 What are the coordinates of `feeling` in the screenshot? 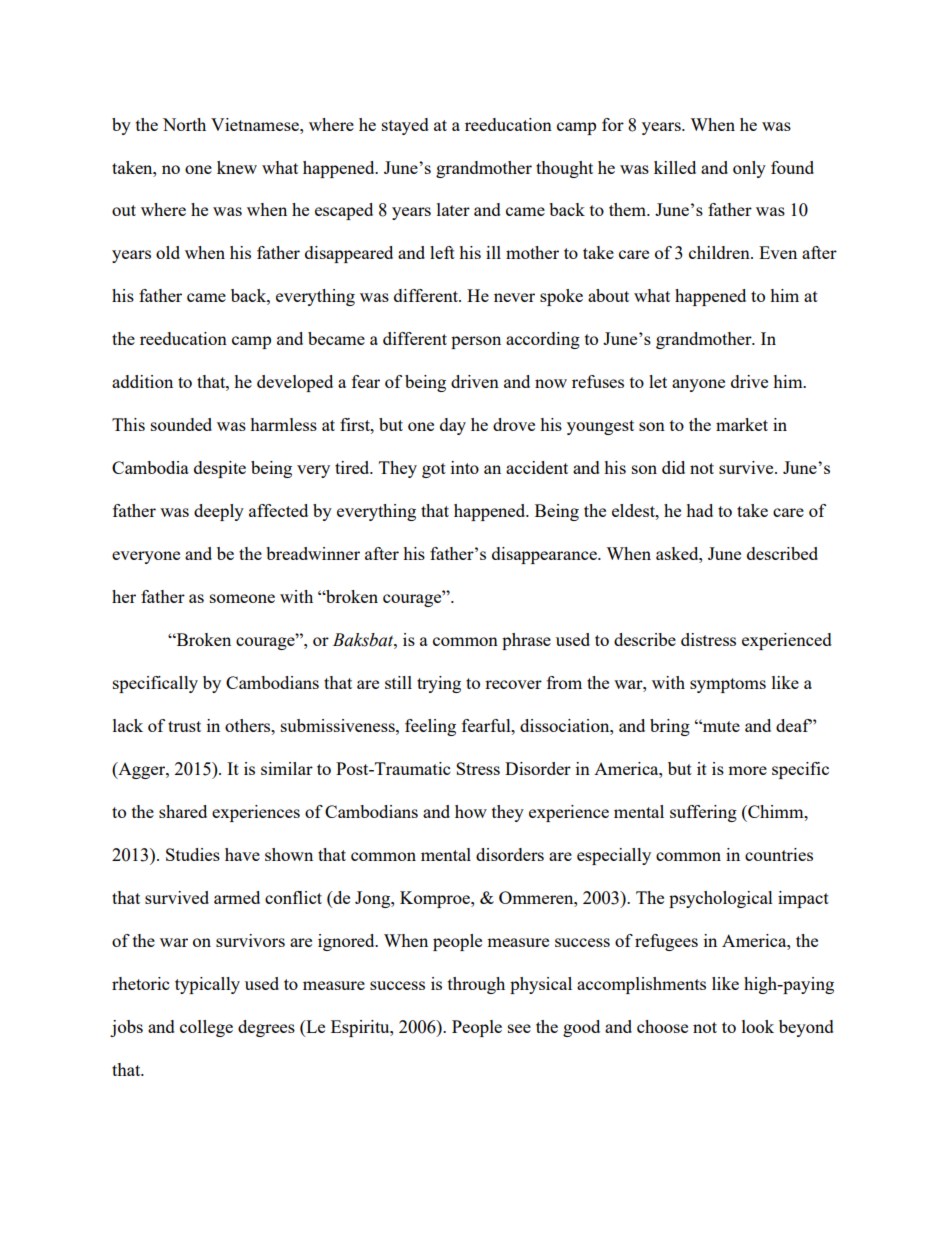 It's located at (430, 727).
